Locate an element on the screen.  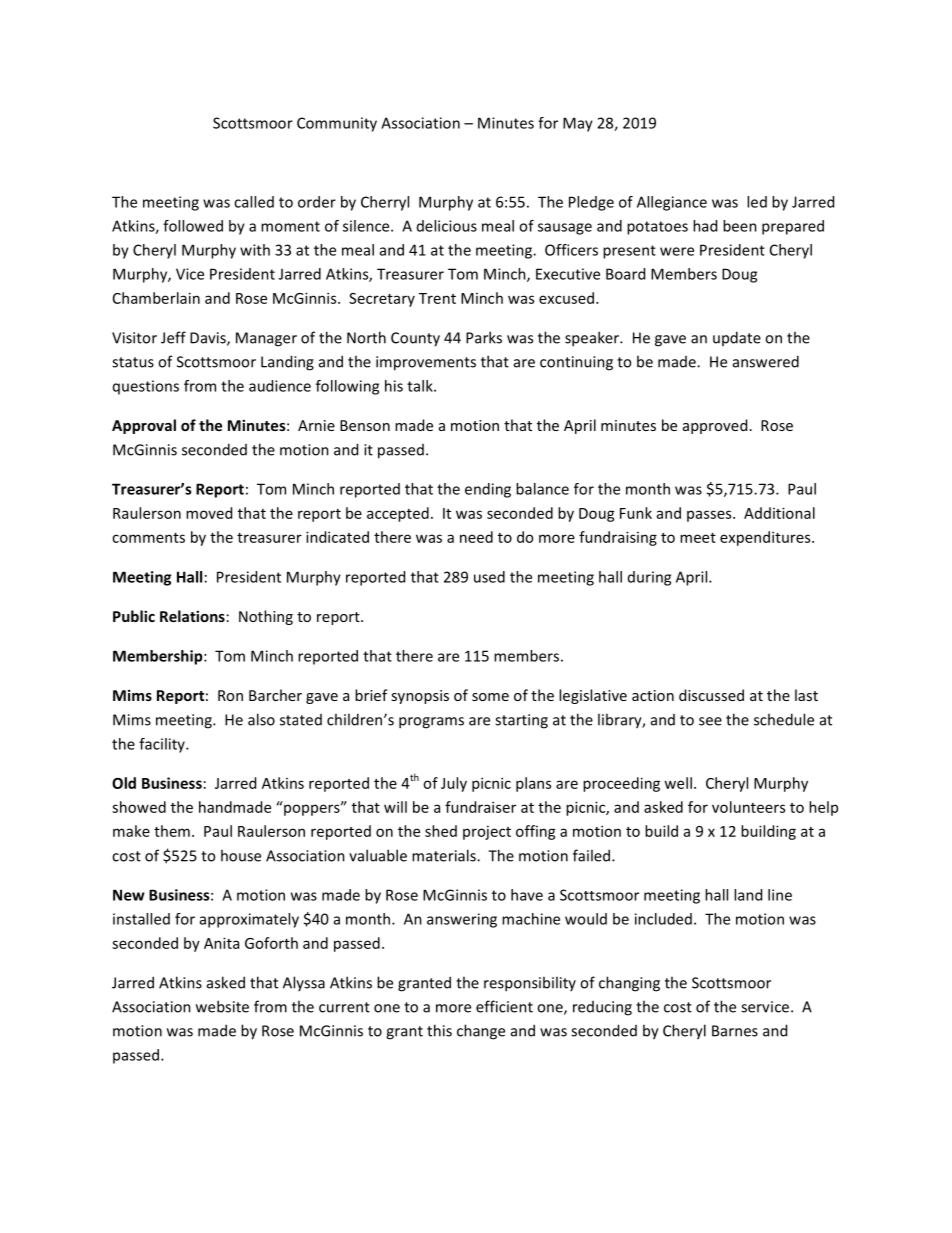
May is located at coordinates (578, 124).
